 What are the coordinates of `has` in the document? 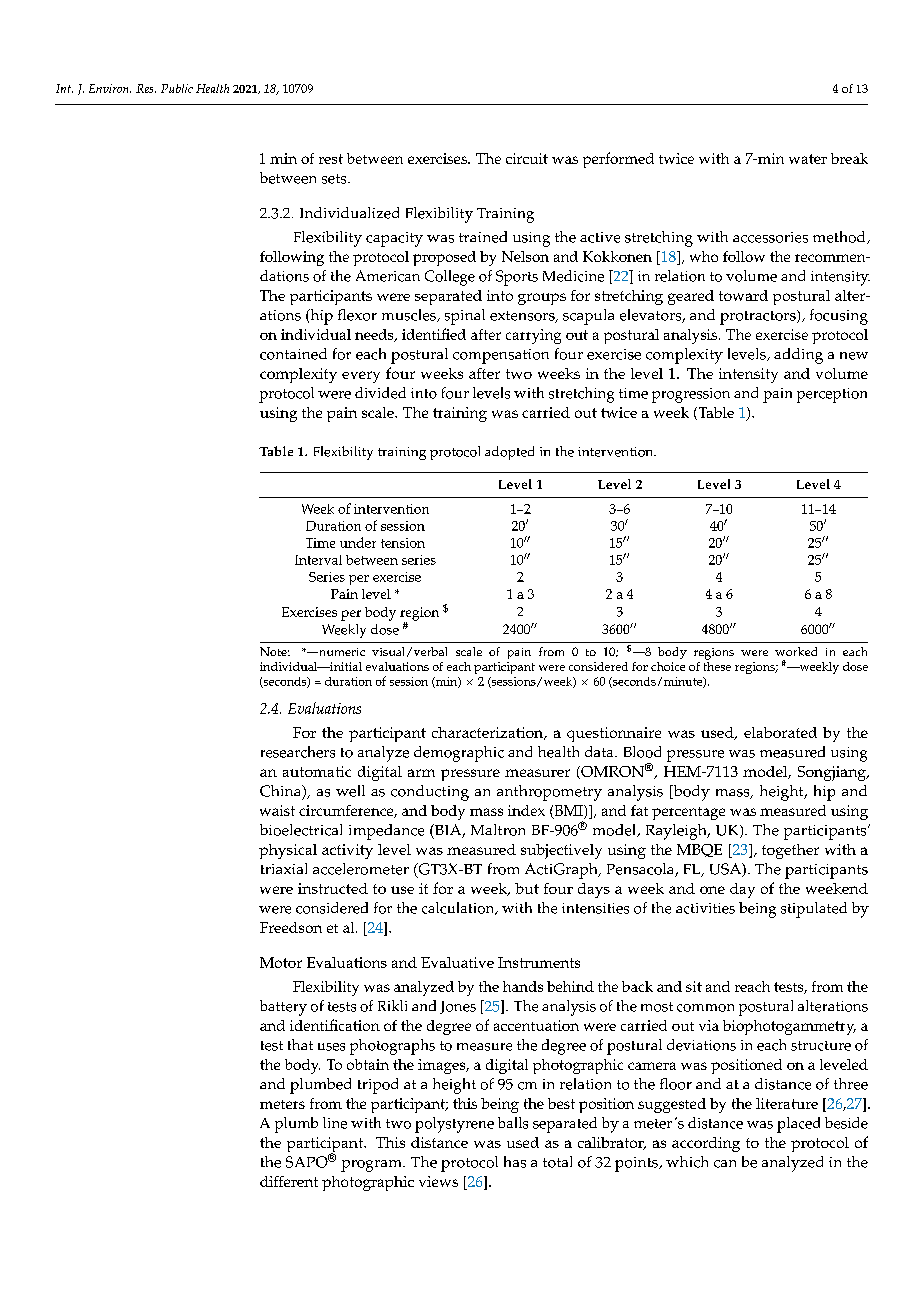 It's located at (515, 1162).
